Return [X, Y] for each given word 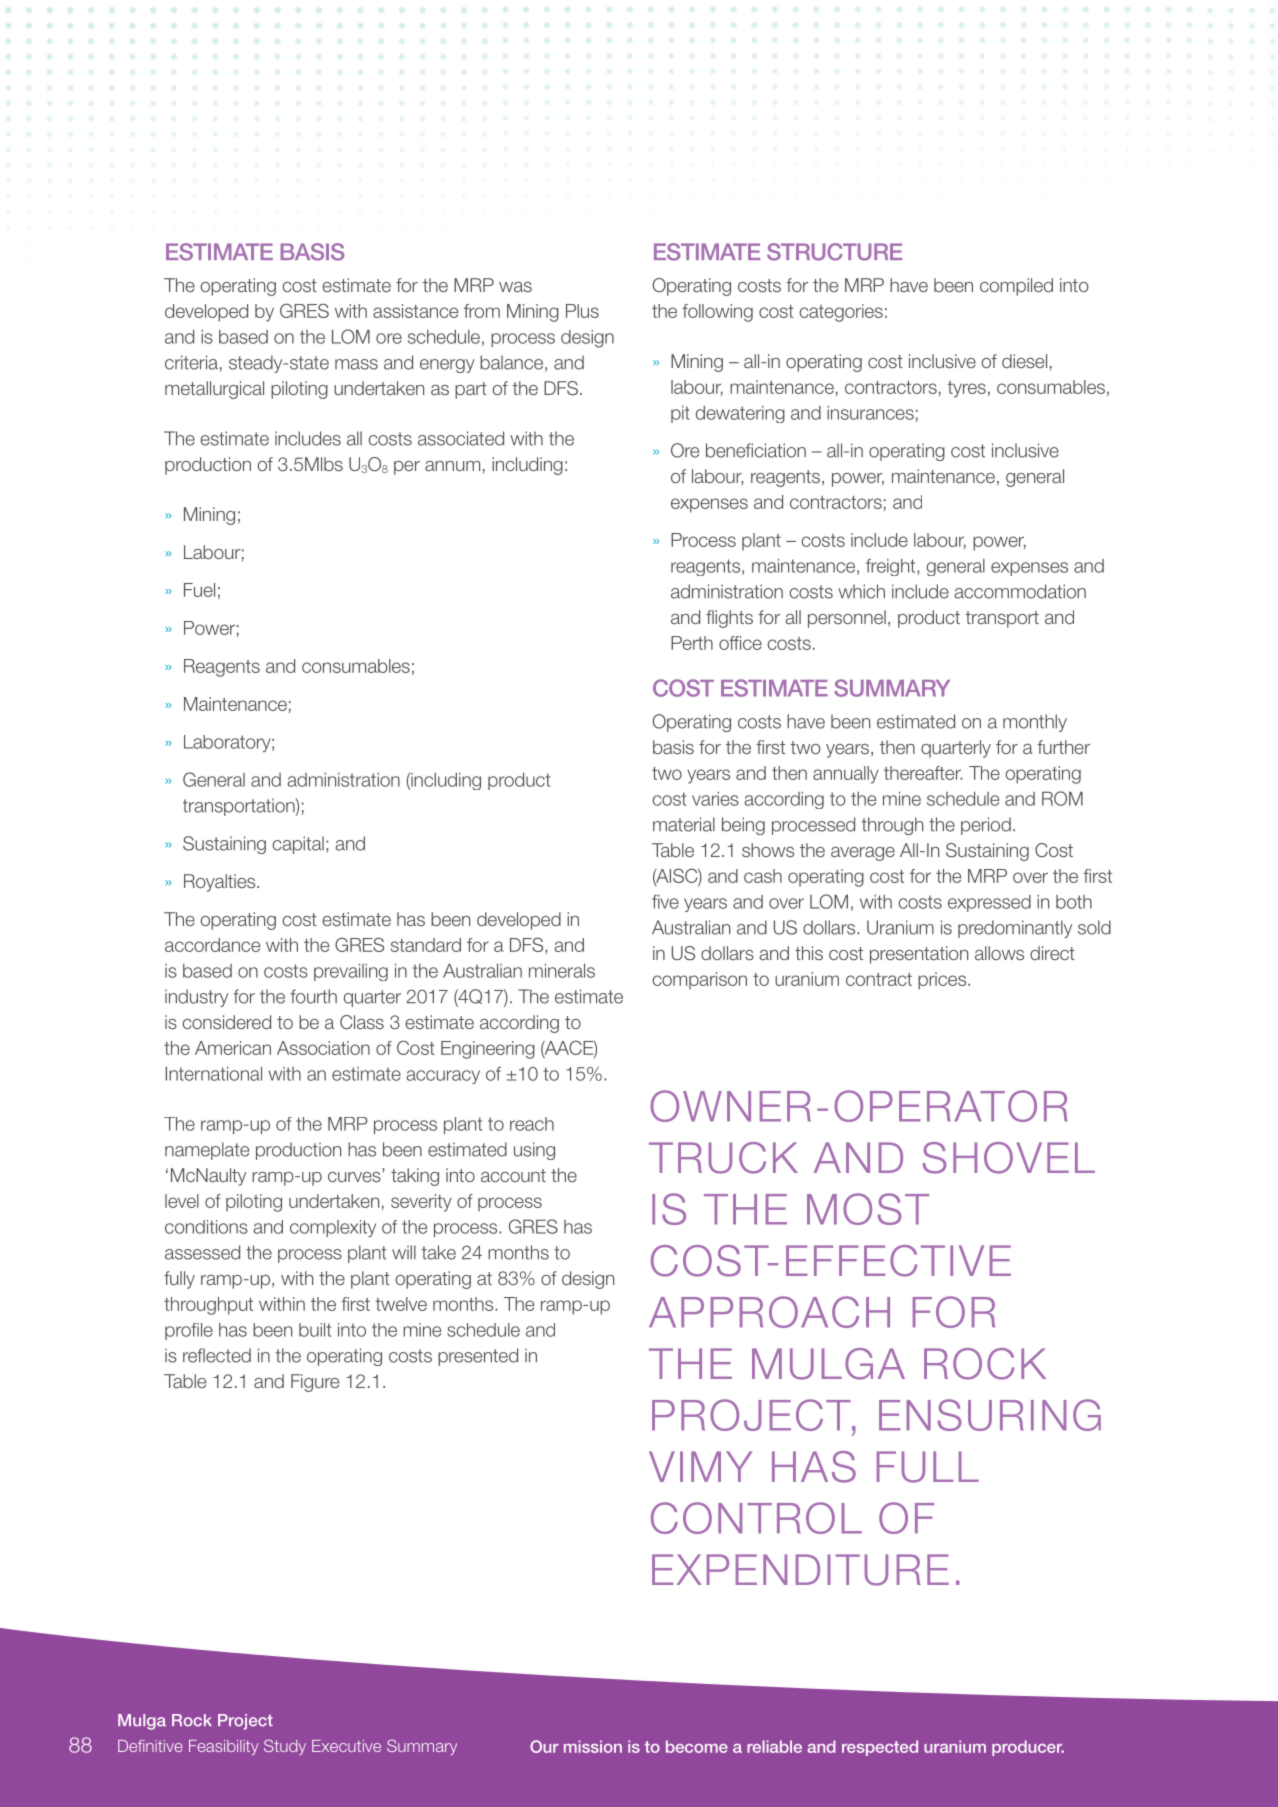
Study [285, 1747]
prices [943, 981]
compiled [1016, 287]
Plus [582, 311]
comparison [699, 980]
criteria [191, 362]
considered [227, 1022]
